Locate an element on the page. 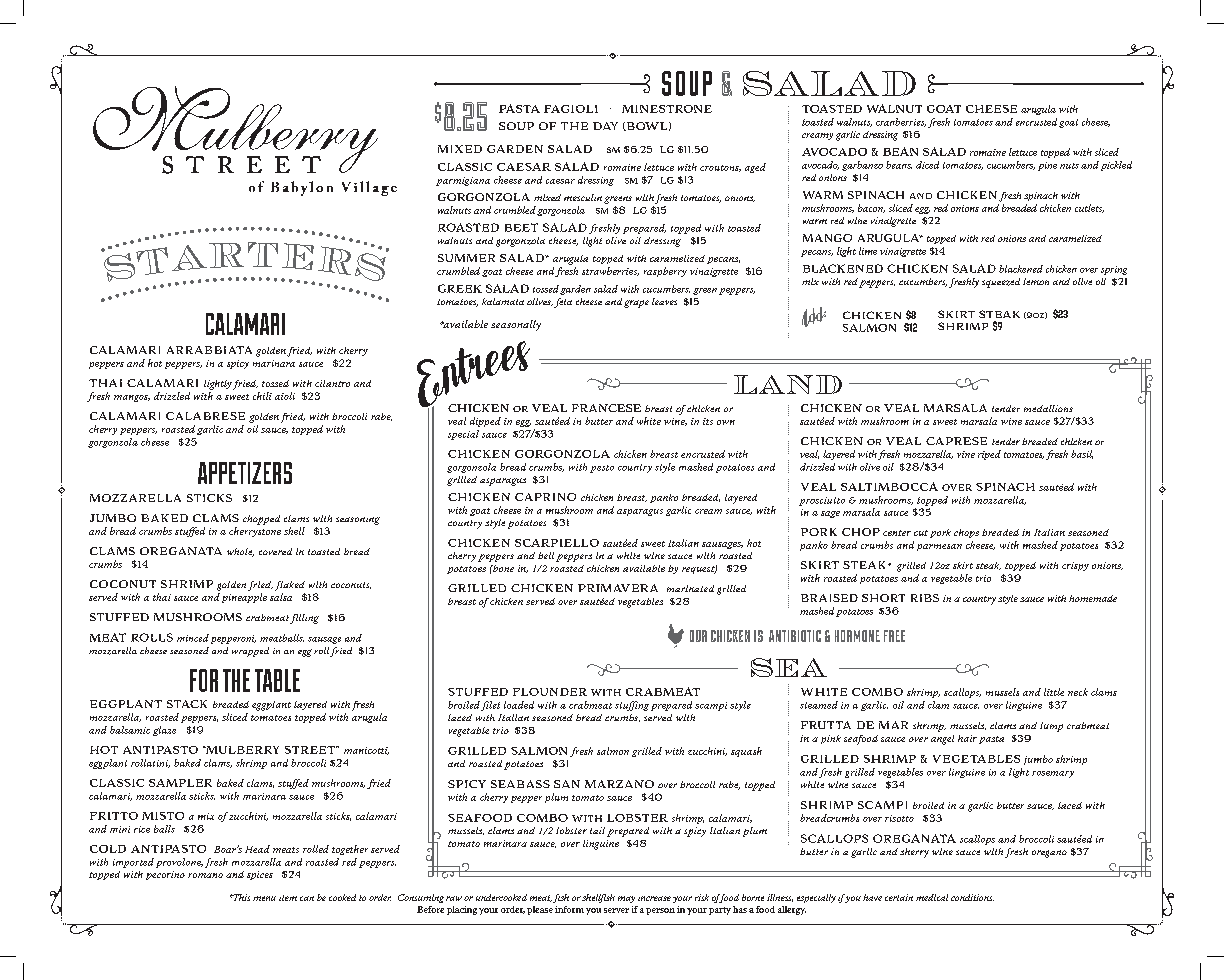 This page has width=1224, height=980. FREE is located at coordinates (894, 636).
